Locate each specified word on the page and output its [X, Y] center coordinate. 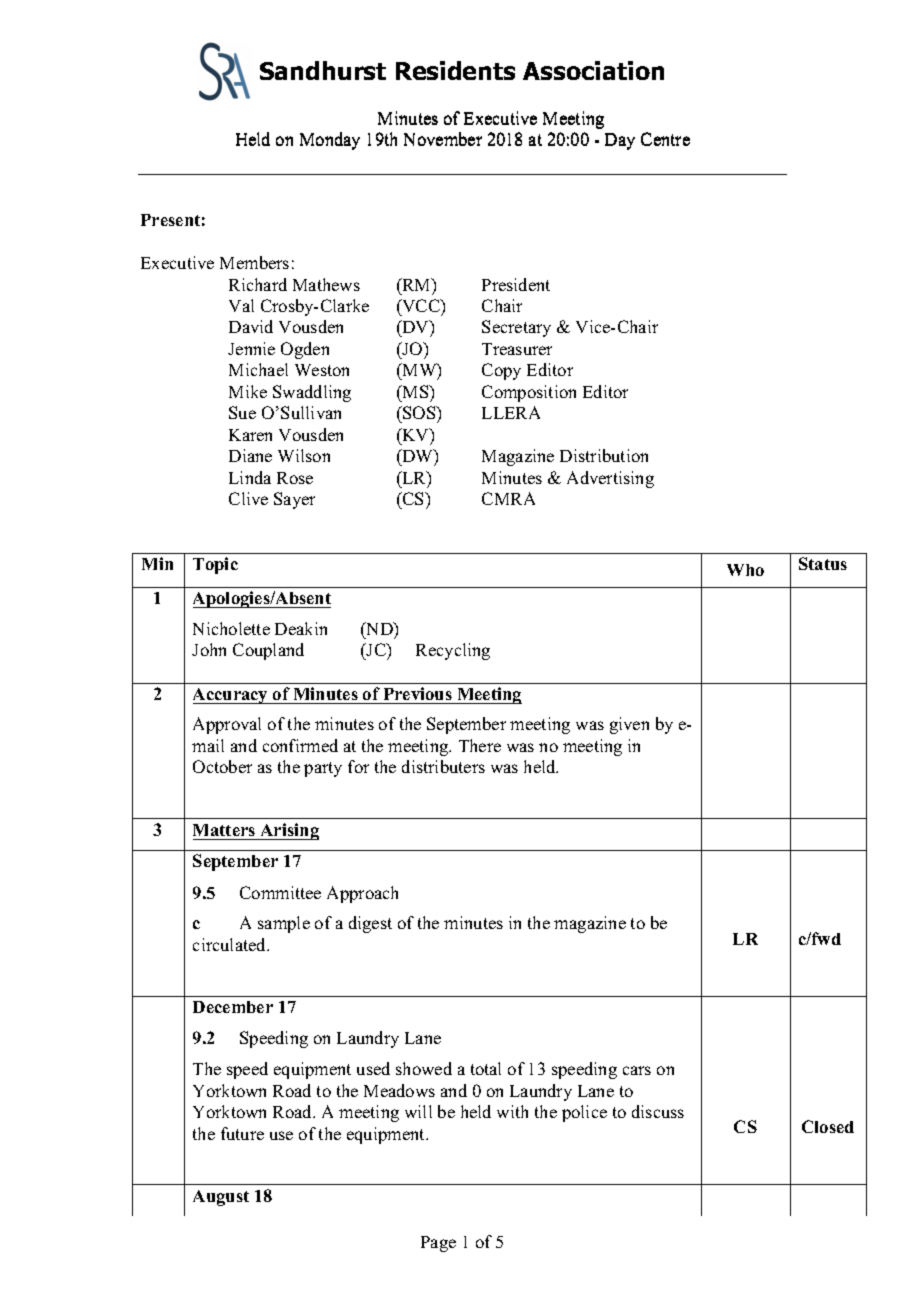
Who [745, 570]
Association [593, 70]
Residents [455, 70]
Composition [529, 393]
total [486, 1068]
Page [438, 1244]
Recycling [453, 651]
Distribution [604, 455]
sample [284, 924]
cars [637, 1070]
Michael [258, 369]
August [221, 1198]
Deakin [301, 628]
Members [254, 262]
